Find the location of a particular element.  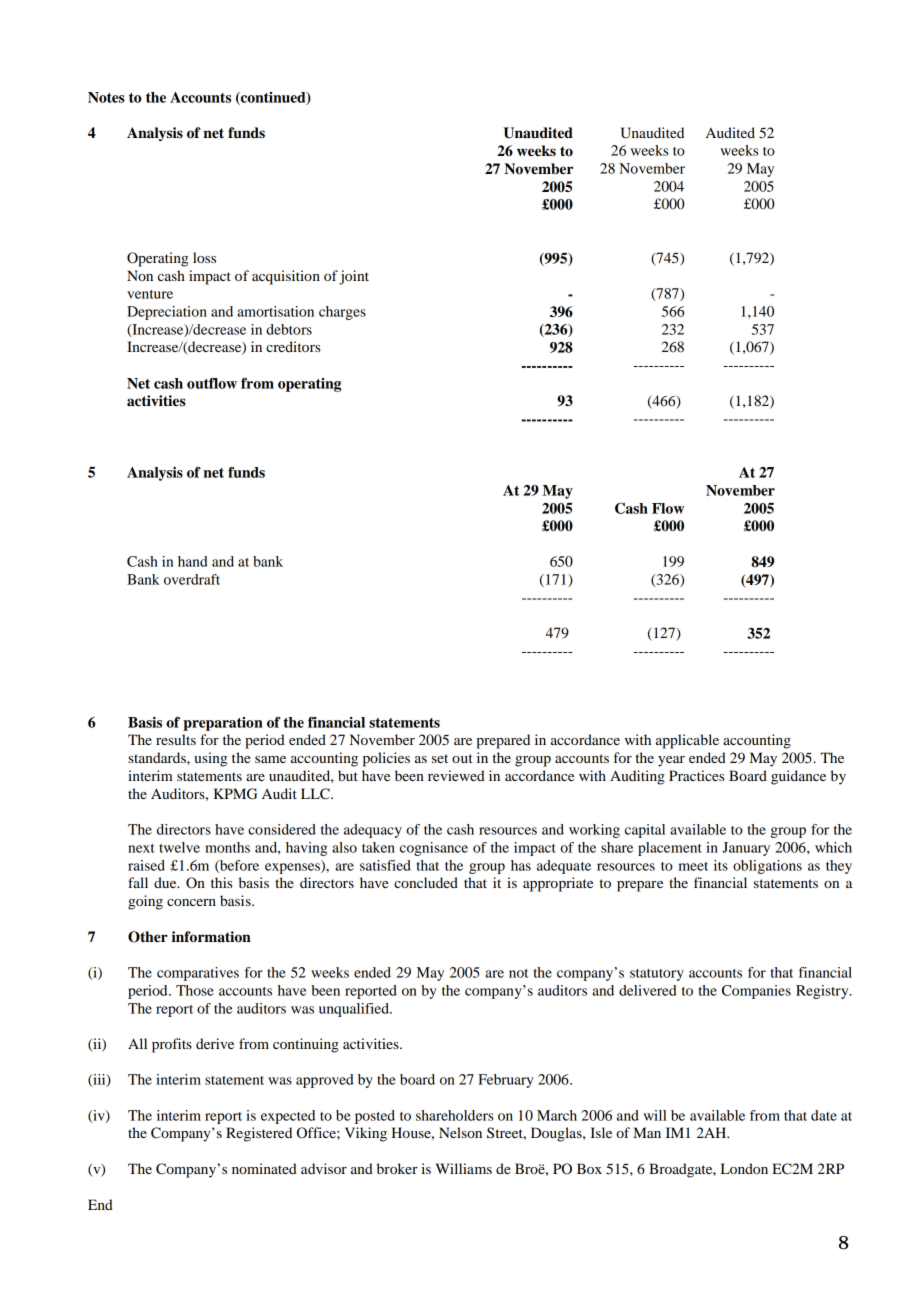

Registered is located at coordinates (259, 1134).
